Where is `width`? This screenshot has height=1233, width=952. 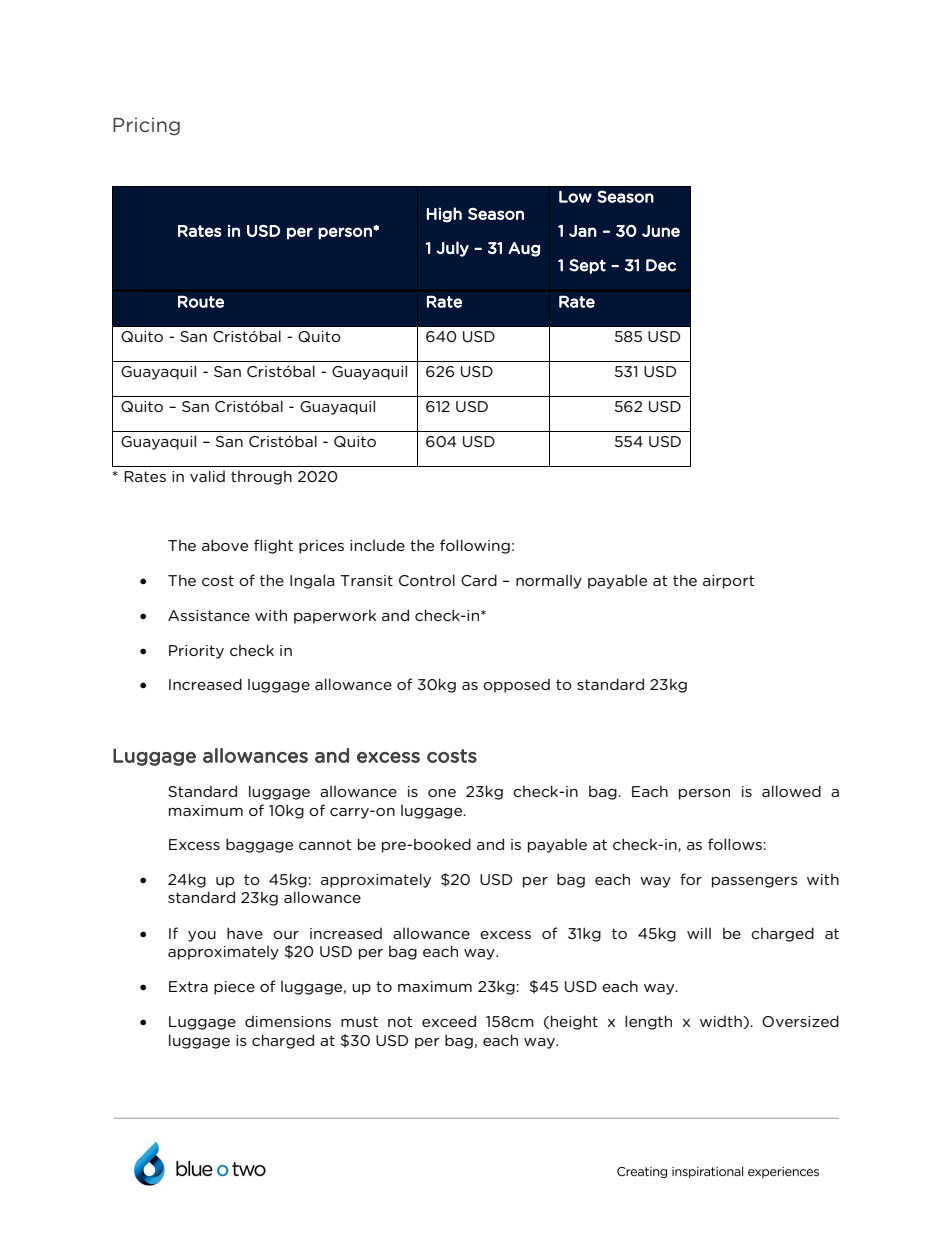
width is located at coordinates (721, 1021).
